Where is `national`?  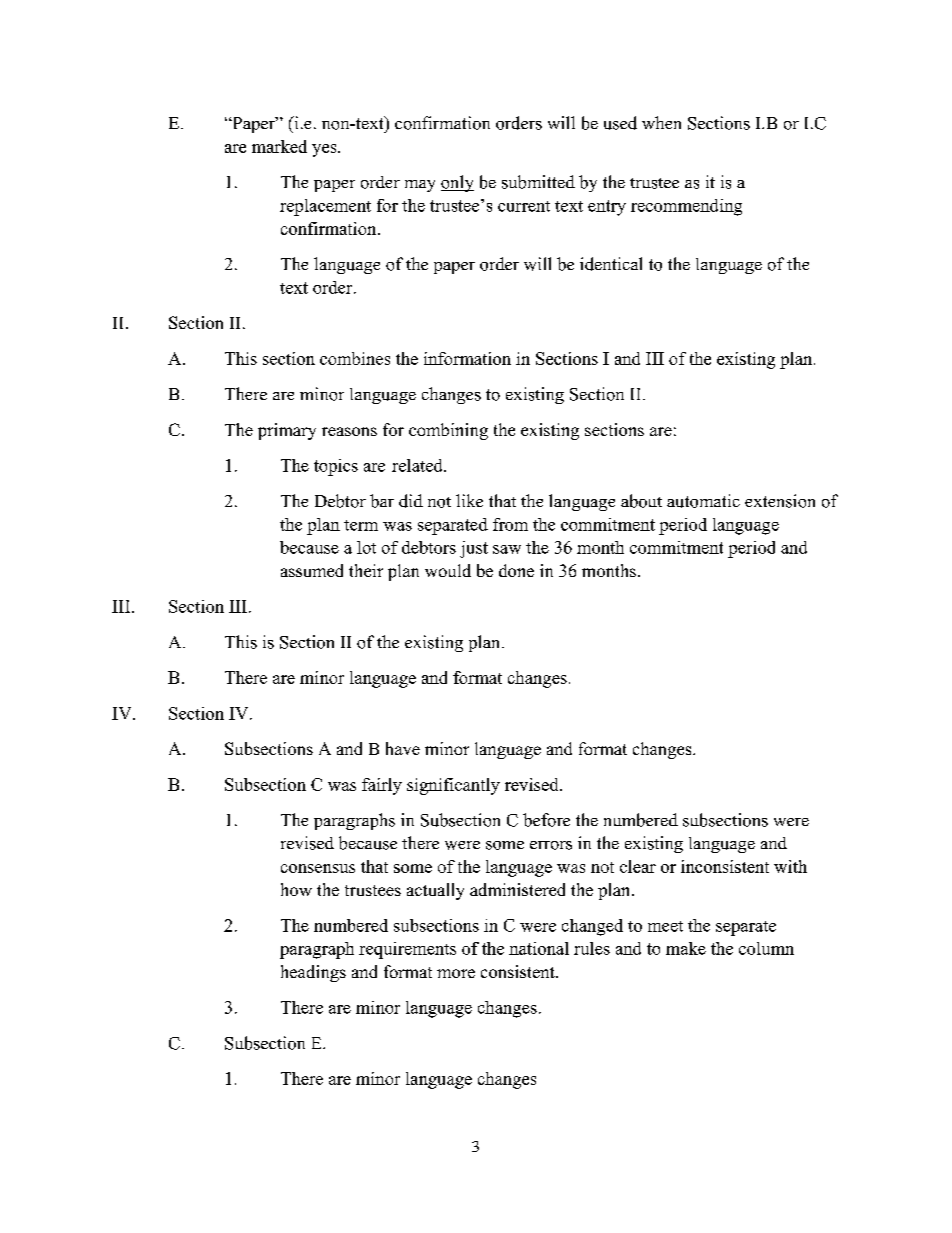 national is located at coordinates (539, 948).
